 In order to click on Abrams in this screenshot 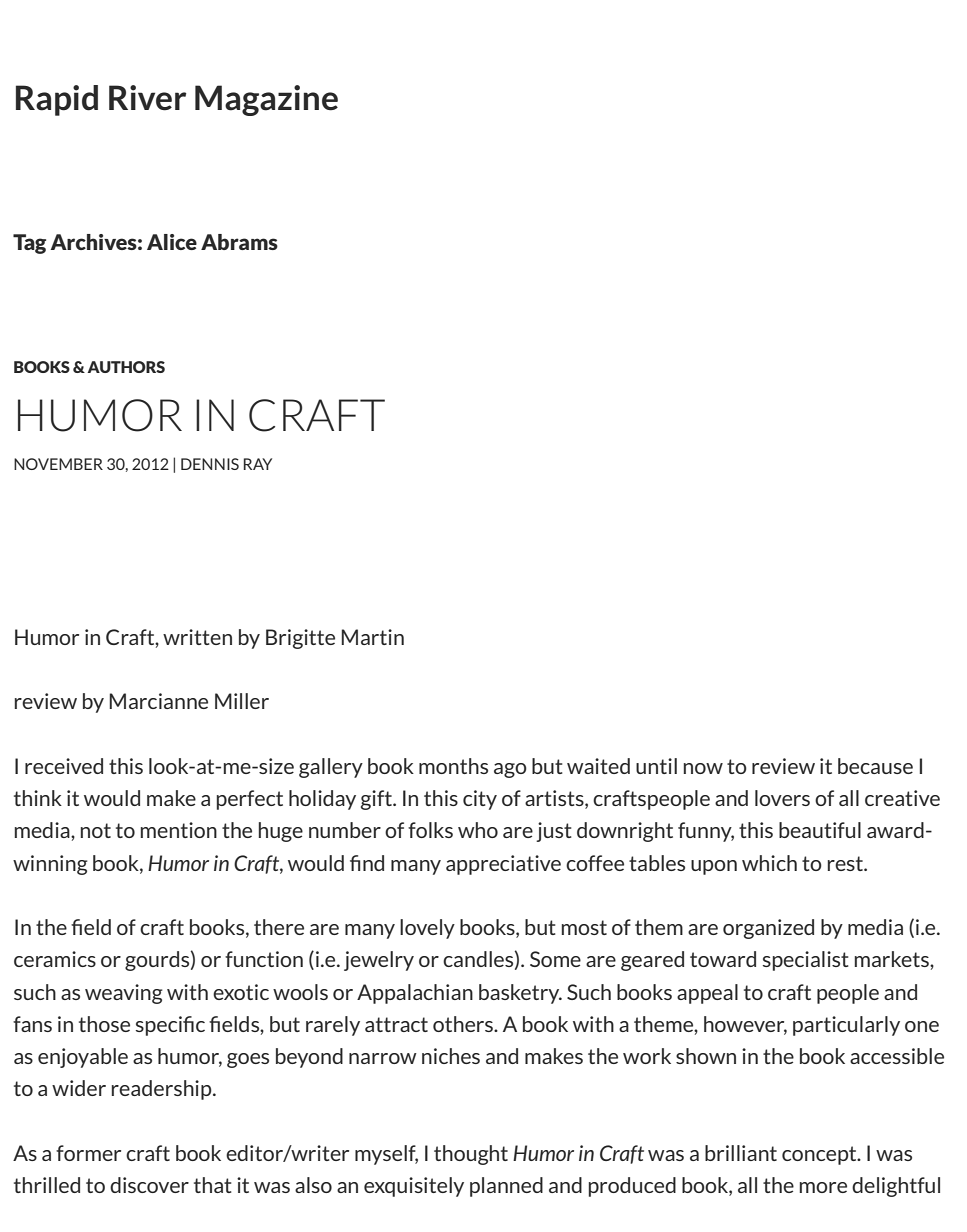, I will do `click(239, 242)`.
